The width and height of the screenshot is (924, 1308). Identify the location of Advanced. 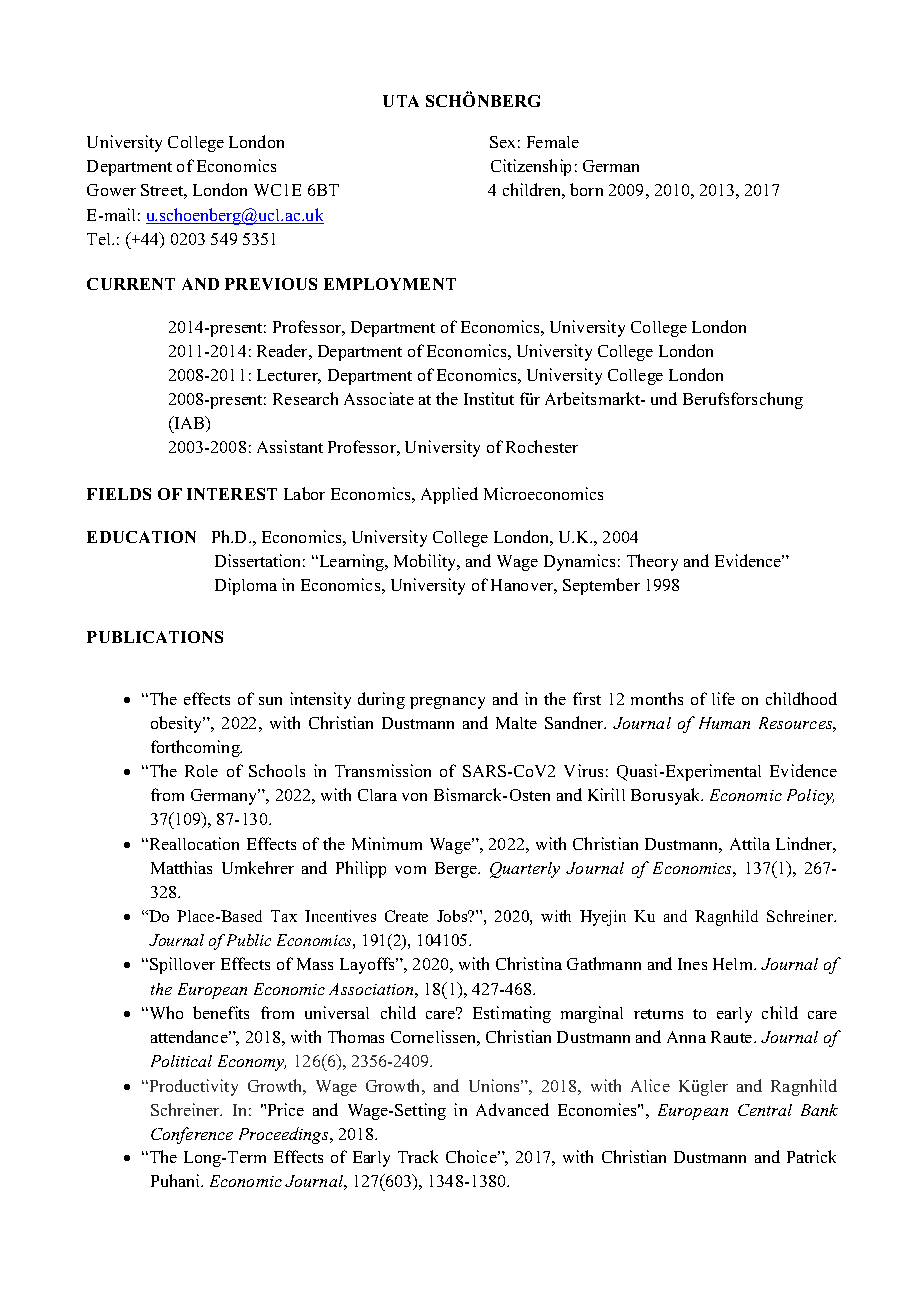
(512, 1109).
